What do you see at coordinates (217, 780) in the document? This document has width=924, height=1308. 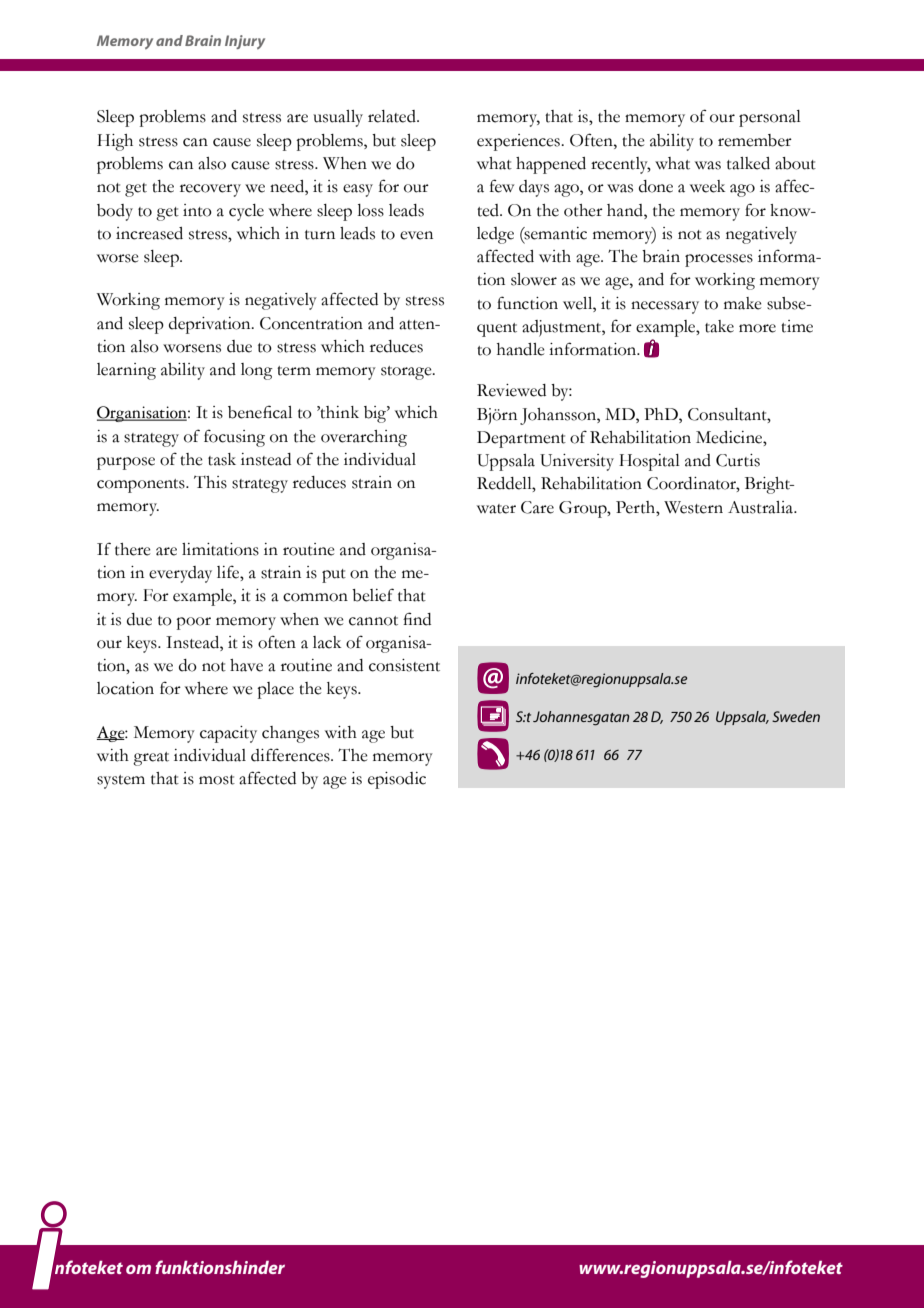 I see `most` at bounding box center [217, 780].
